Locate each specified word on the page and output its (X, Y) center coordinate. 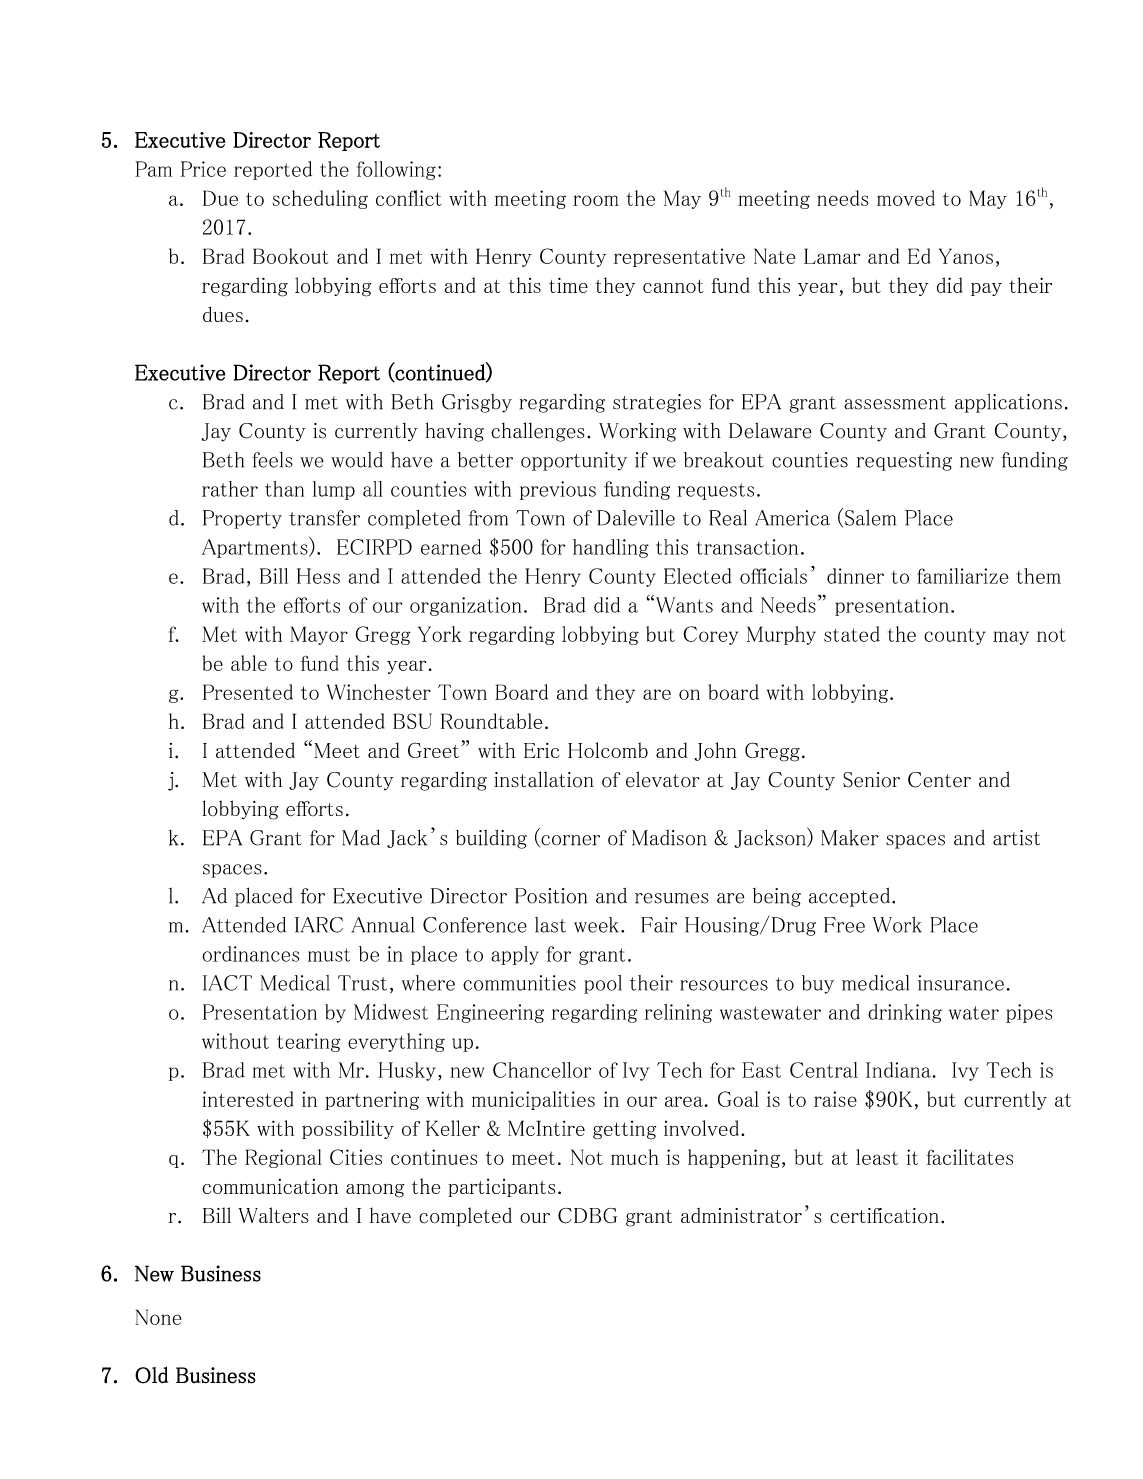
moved (906, 198)
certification (884, 1216)
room (596, 200)
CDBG (587, 1216)
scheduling (320, 199)
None (158, 1317)
